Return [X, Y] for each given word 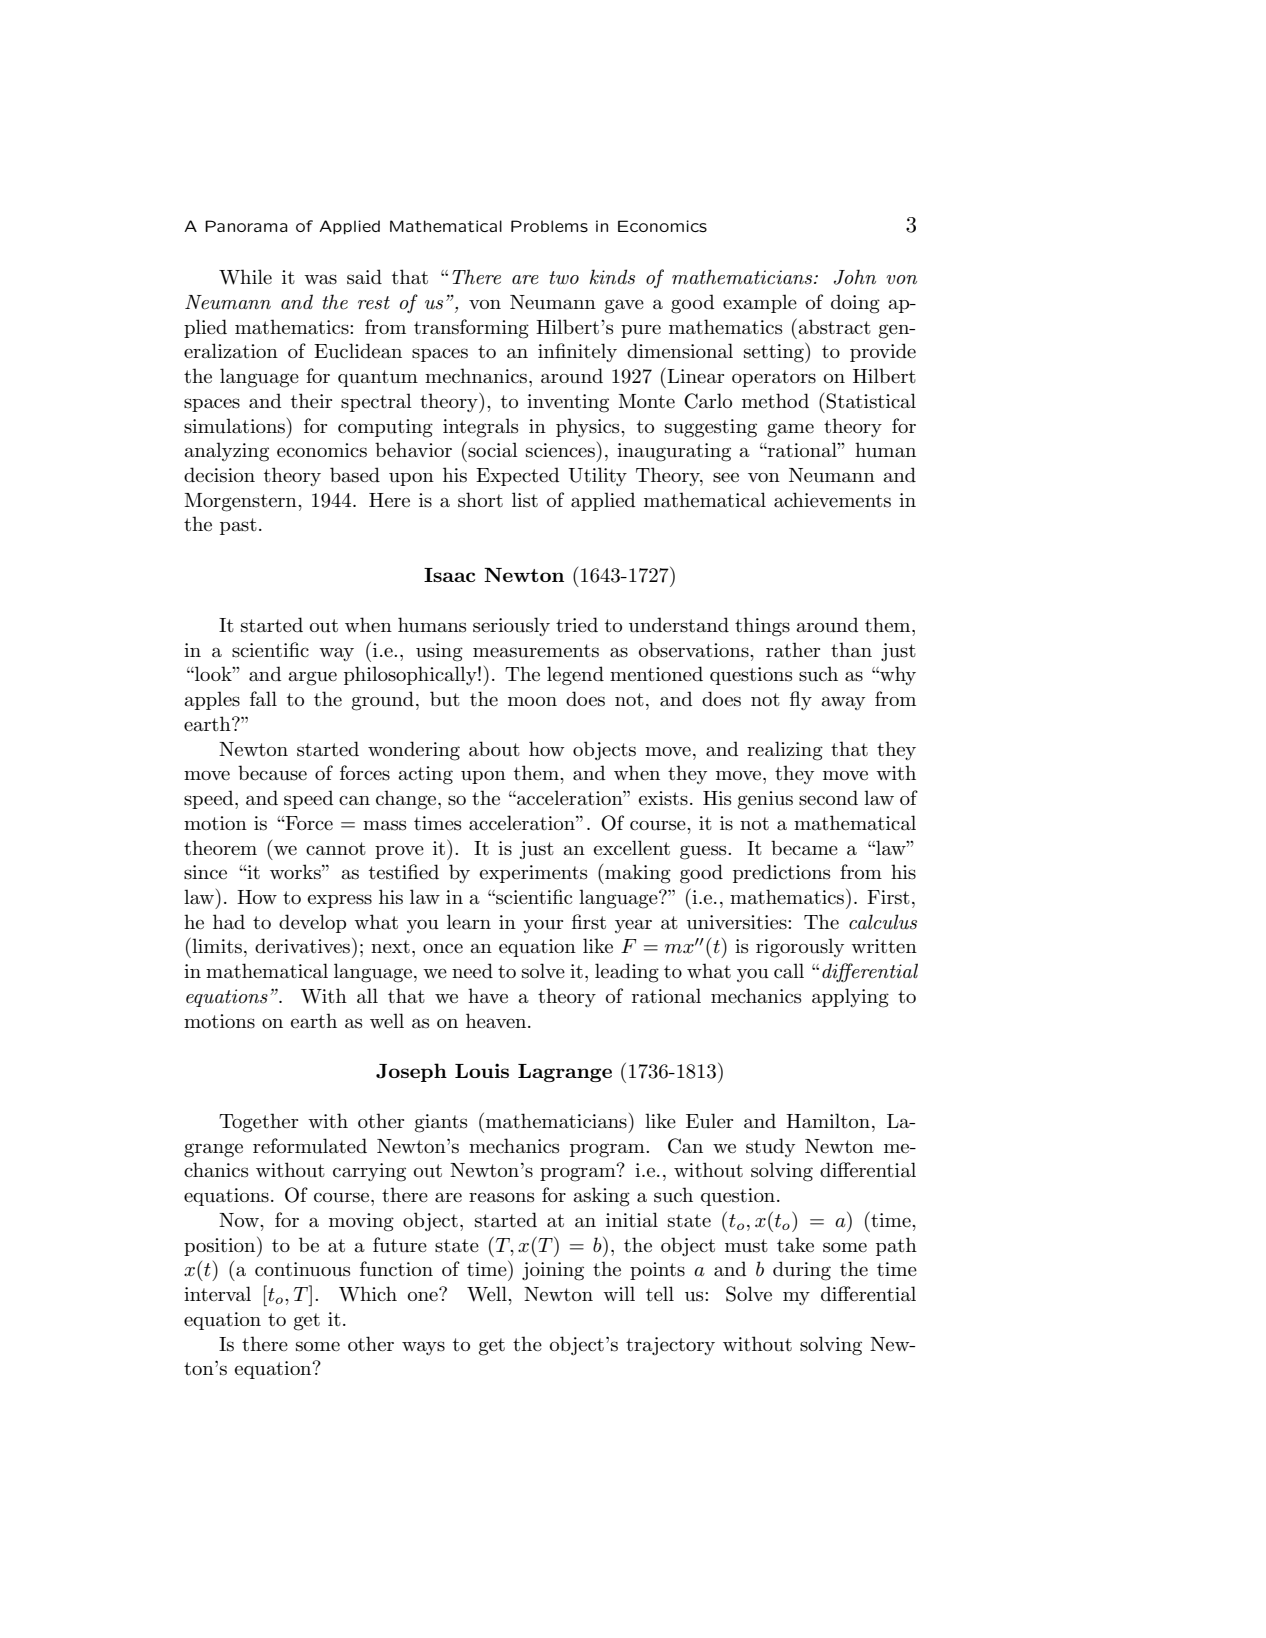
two [564, 278]
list [525, 500]
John [855, 277]
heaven [497, 1021]
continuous [302, 1269]
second [828, 798]
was [320, 279]
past [238, 526]
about [494, 749]
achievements [832, 500]
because [272, 773]
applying [850, 998]
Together [258, 1123]
